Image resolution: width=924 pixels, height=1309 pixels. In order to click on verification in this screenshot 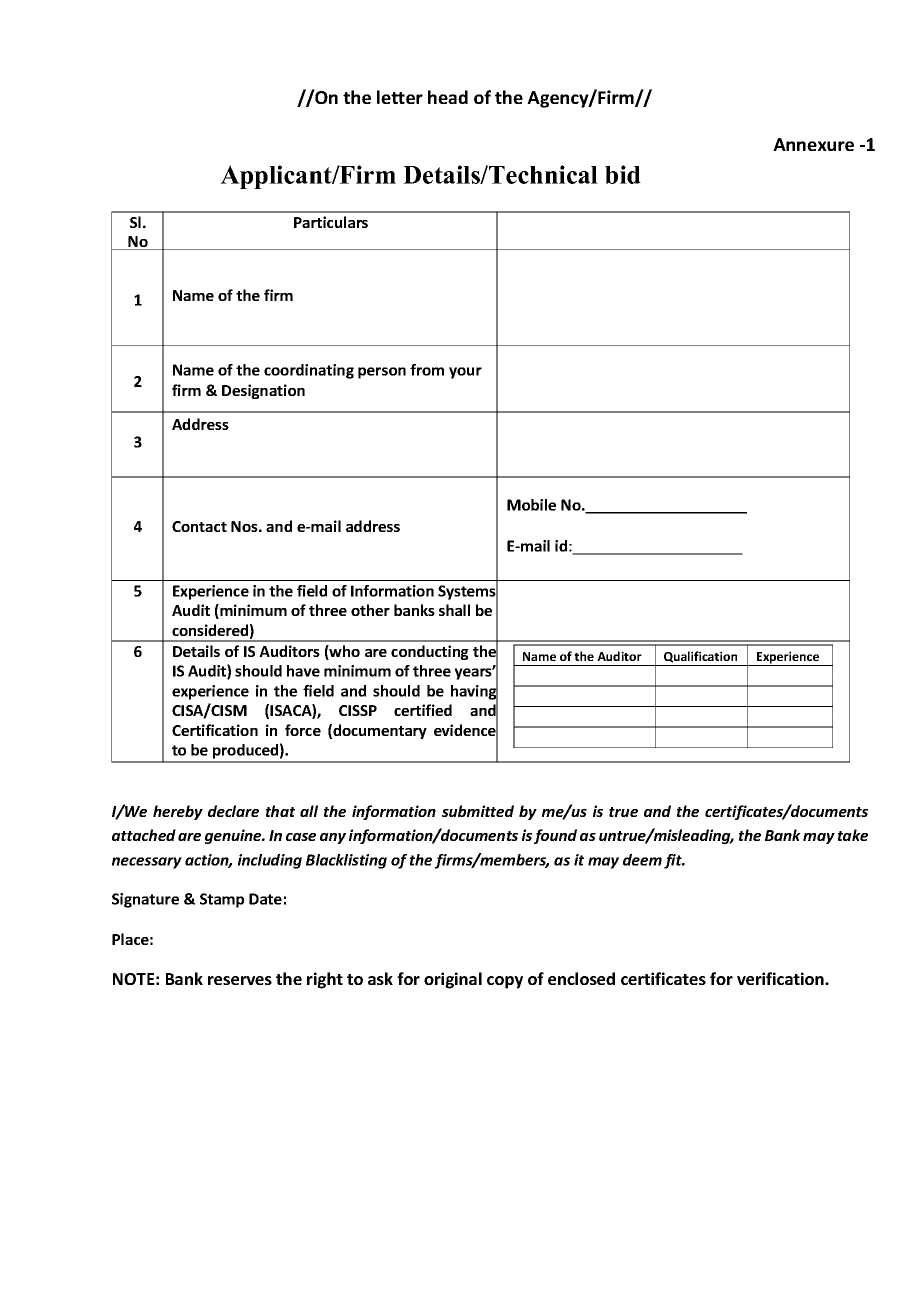, I will do `click(781, 978)`.
